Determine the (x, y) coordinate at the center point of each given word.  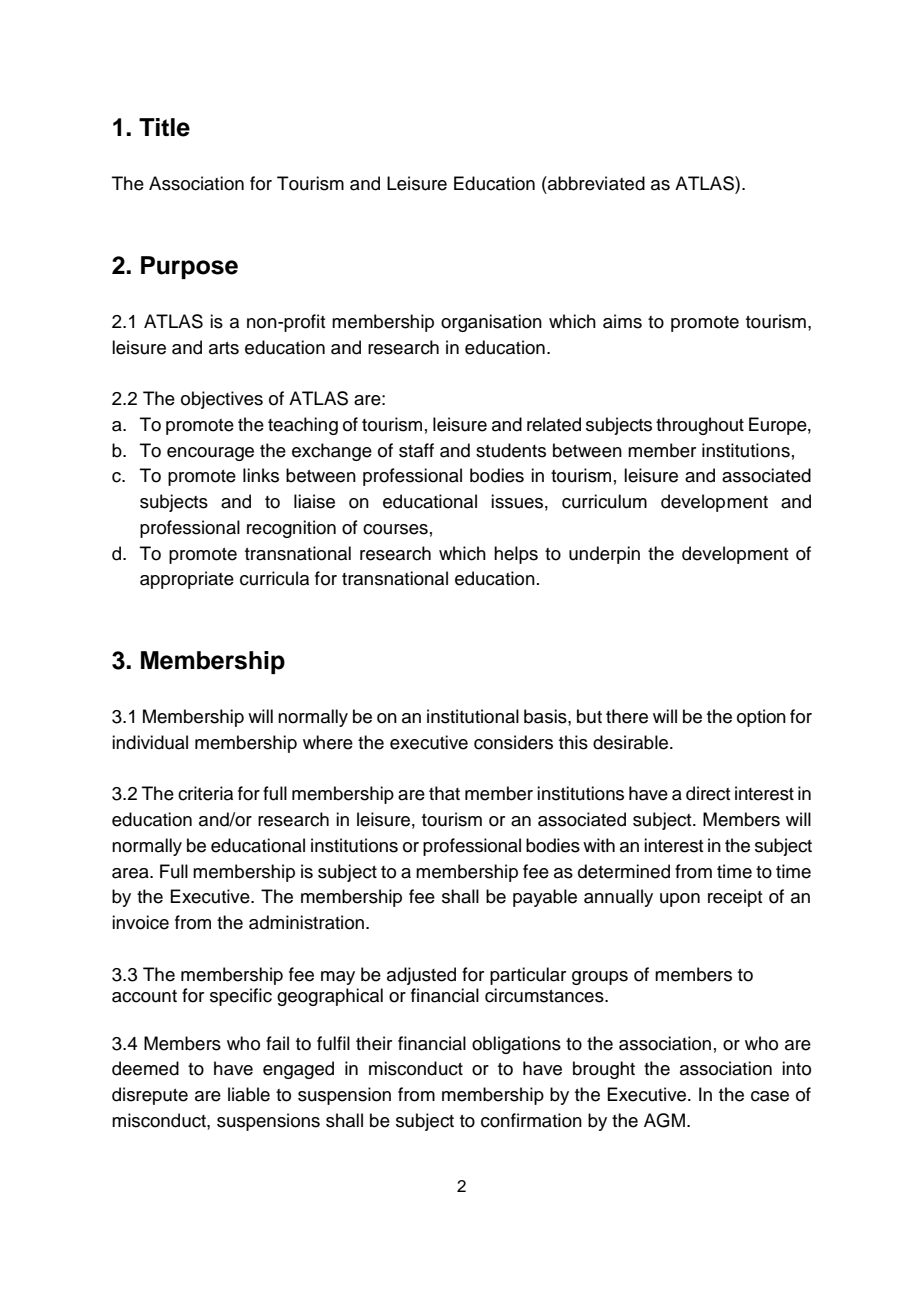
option (761, 718)
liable (249, 1094)
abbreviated (595, 183)
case (770, 1096)
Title (164, 127)
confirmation (531, 1120)
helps (516, 555)
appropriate (187, 580)
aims (622, 321)
